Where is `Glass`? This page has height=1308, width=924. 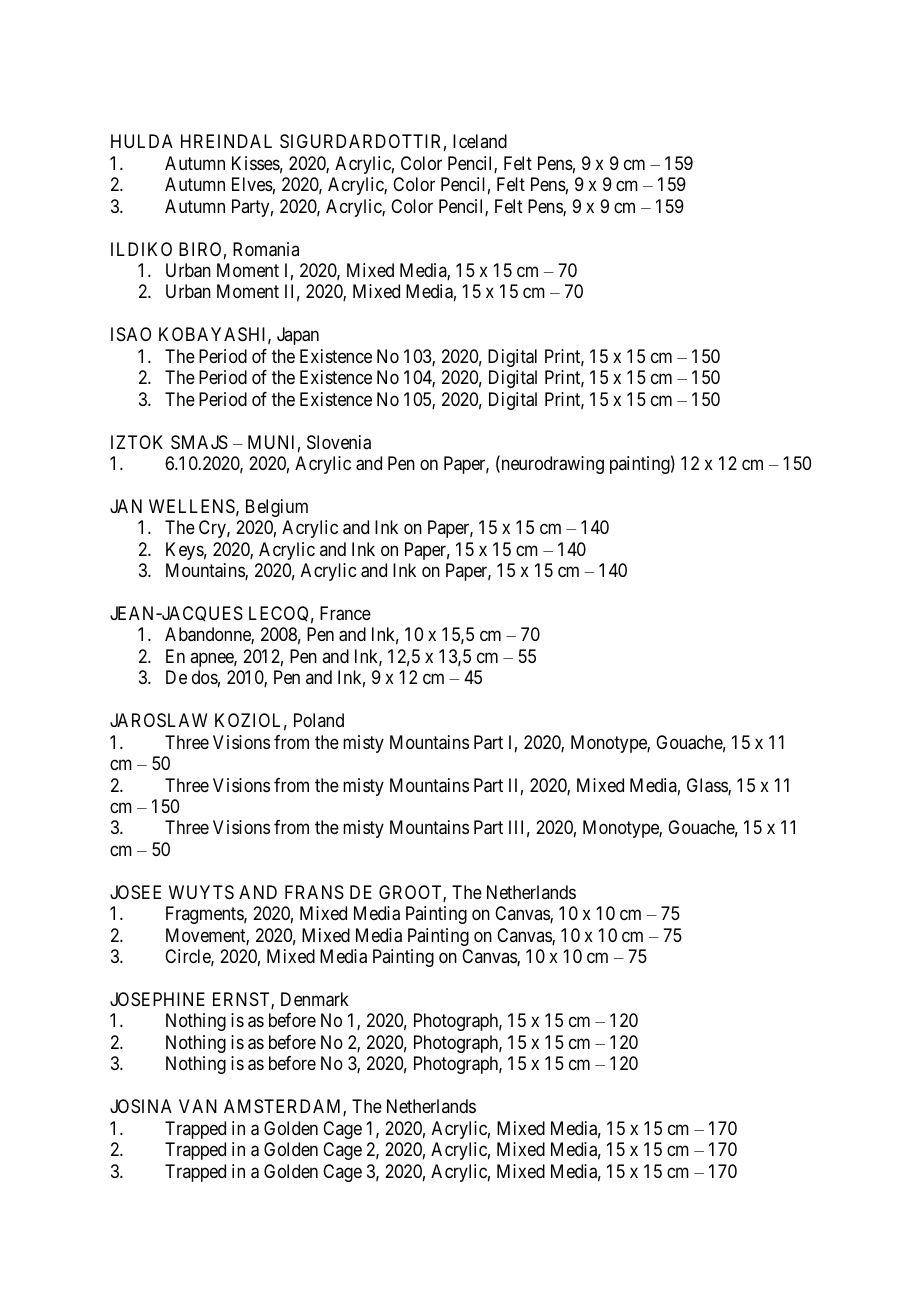 Glass is located at coordinates (708, 786).
